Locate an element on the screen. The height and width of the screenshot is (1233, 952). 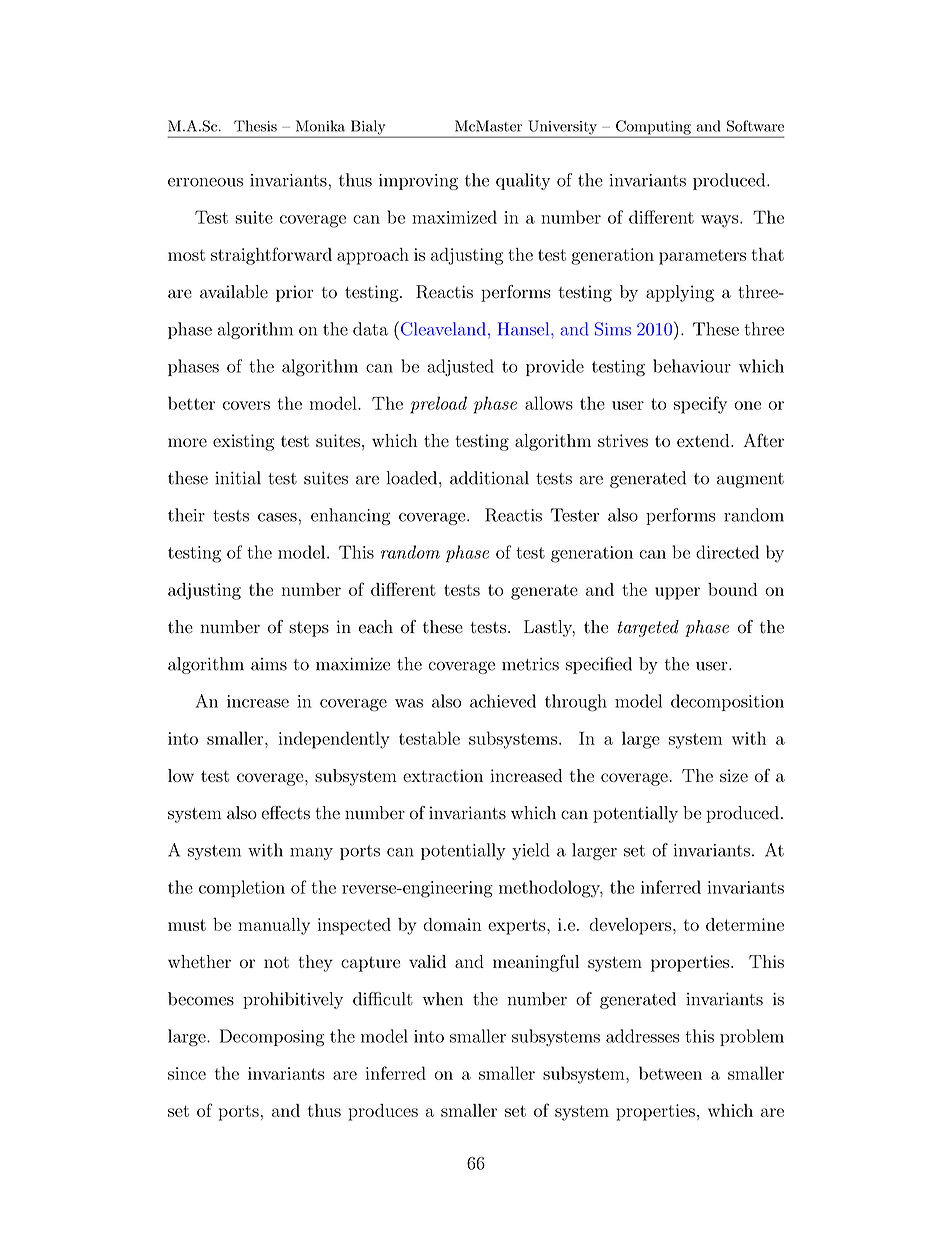
metrics is located at coordinates (530, 664).
